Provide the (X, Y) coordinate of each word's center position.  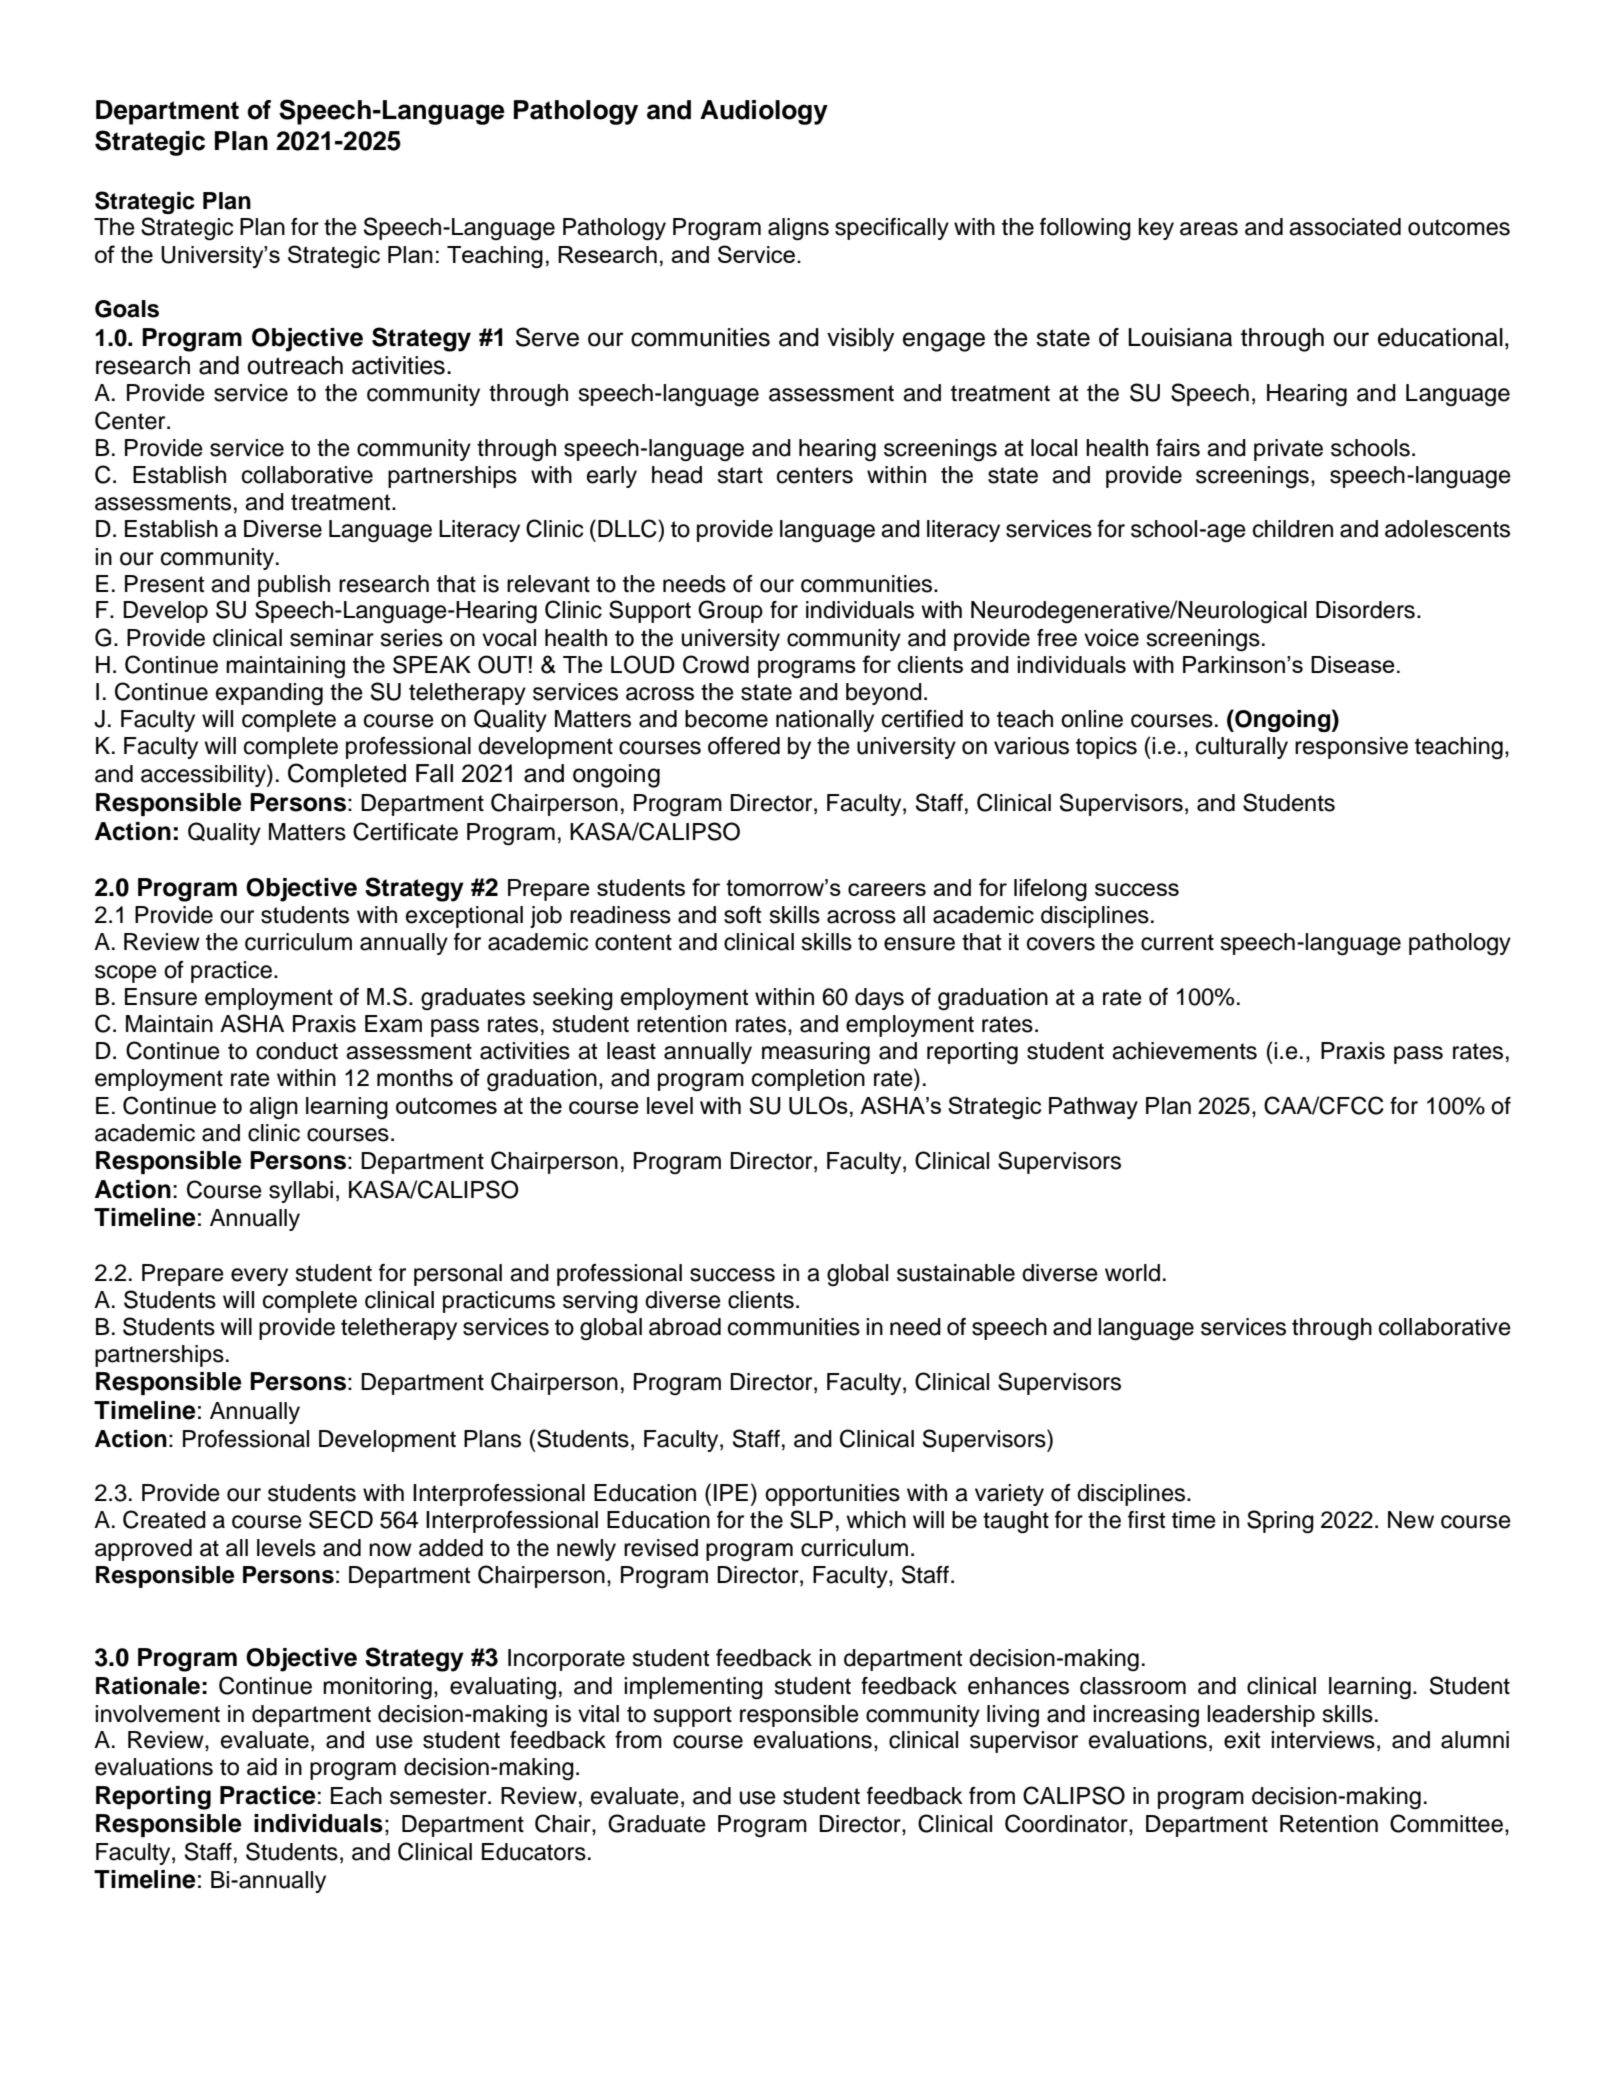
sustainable (956, 1273)
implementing (693, 1688)
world (1132, 1273)
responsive (1351, 748)
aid (262, 1767)
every (259, 1277)
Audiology (764, 112)
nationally (825, 721)
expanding (269, 694)
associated (1345, 227)
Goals (127, 309)
